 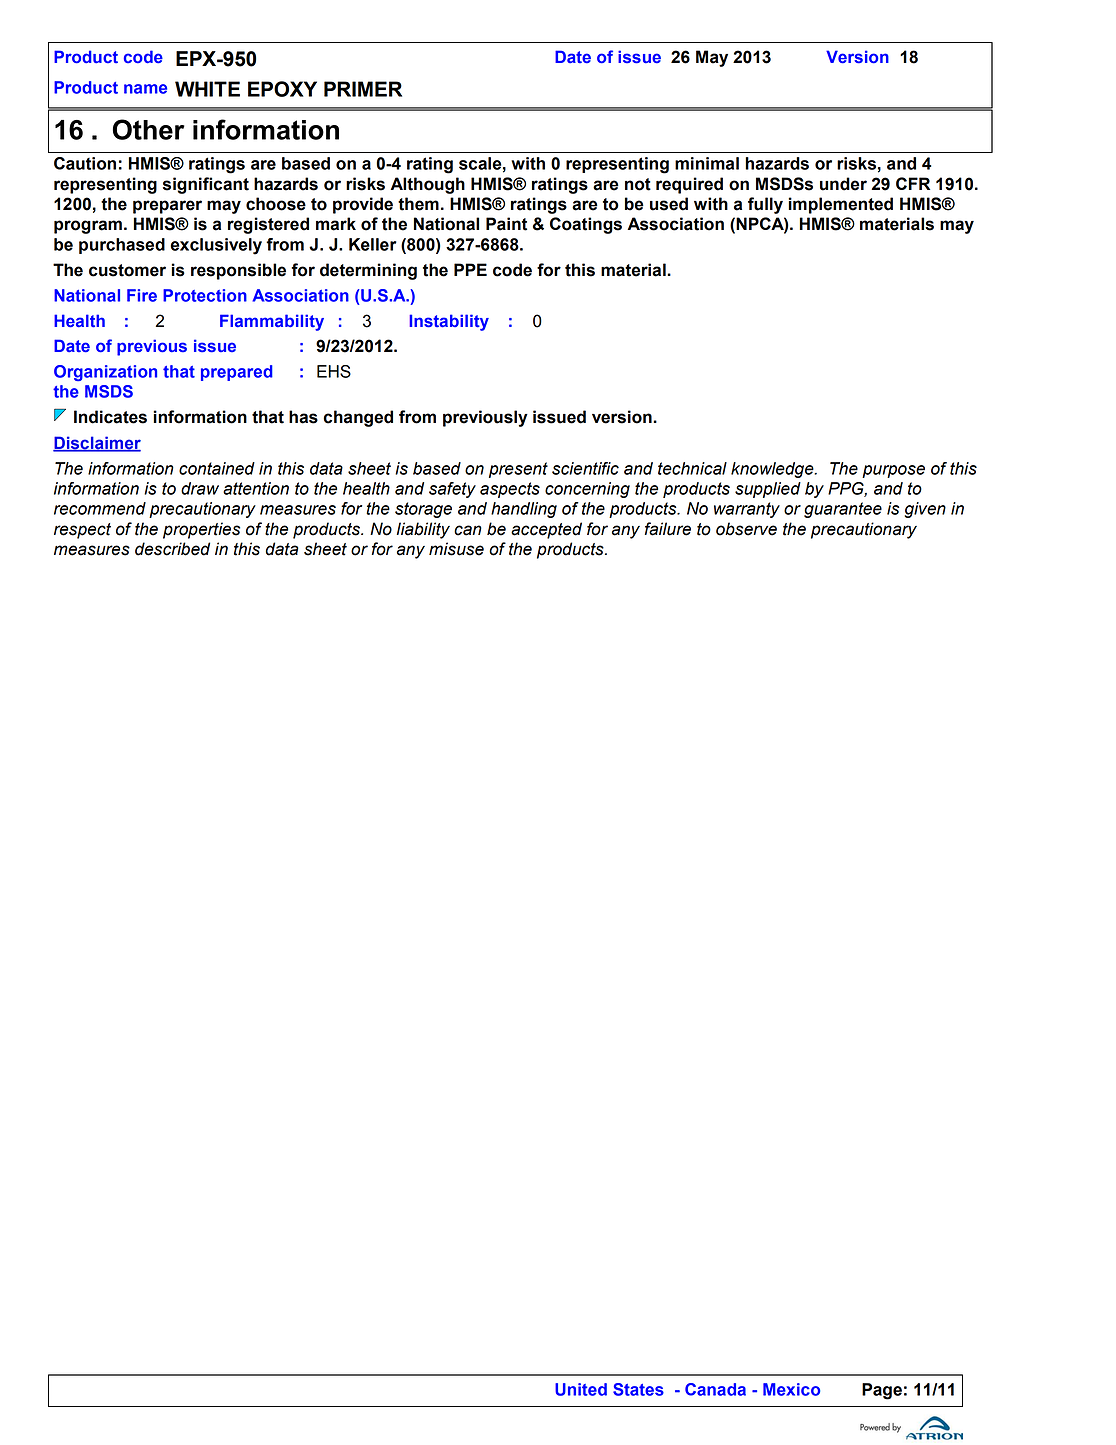 I want to click on observe, so click(x=746, y=529).
